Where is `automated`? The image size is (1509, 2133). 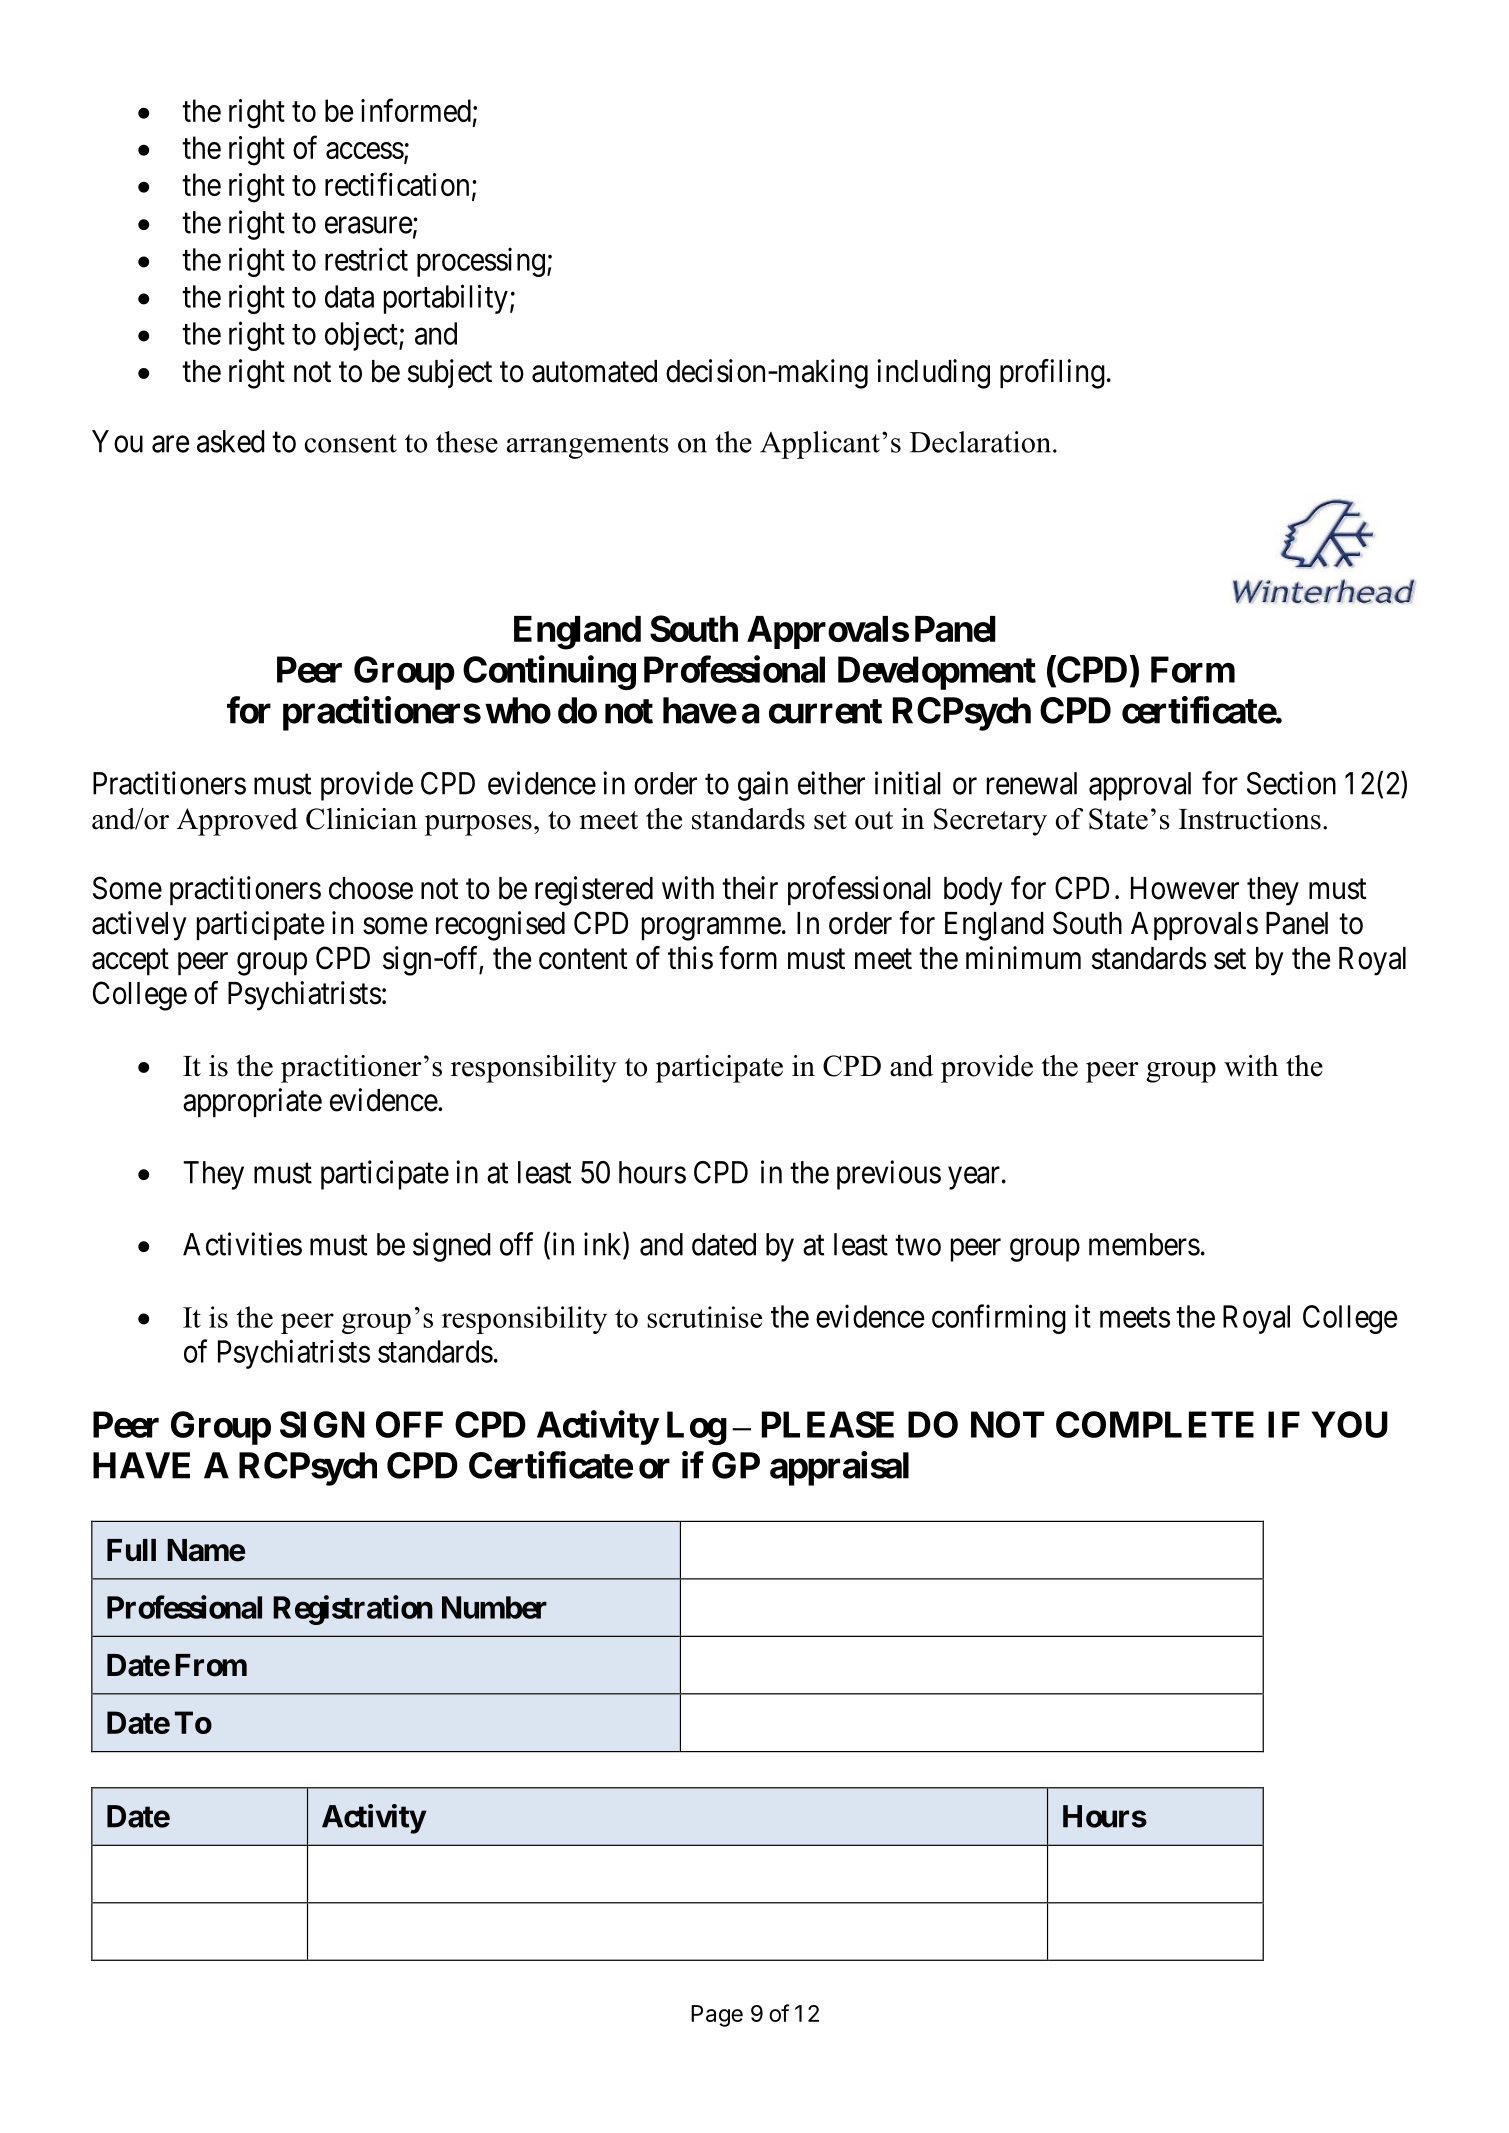
automated is located at coordinates (594, 371).
